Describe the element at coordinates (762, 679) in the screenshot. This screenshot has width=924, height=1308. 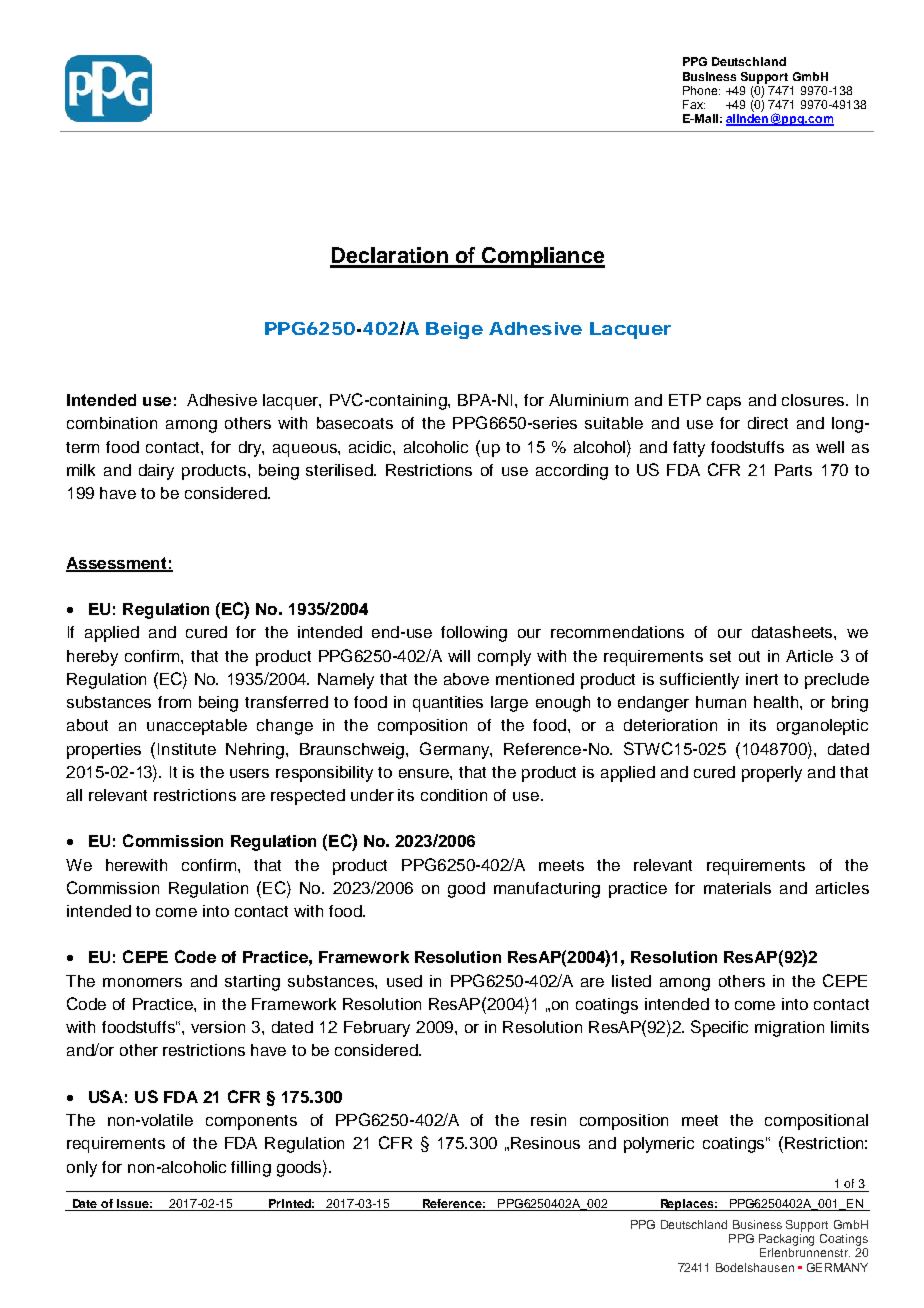
I see `inert` at that location.
